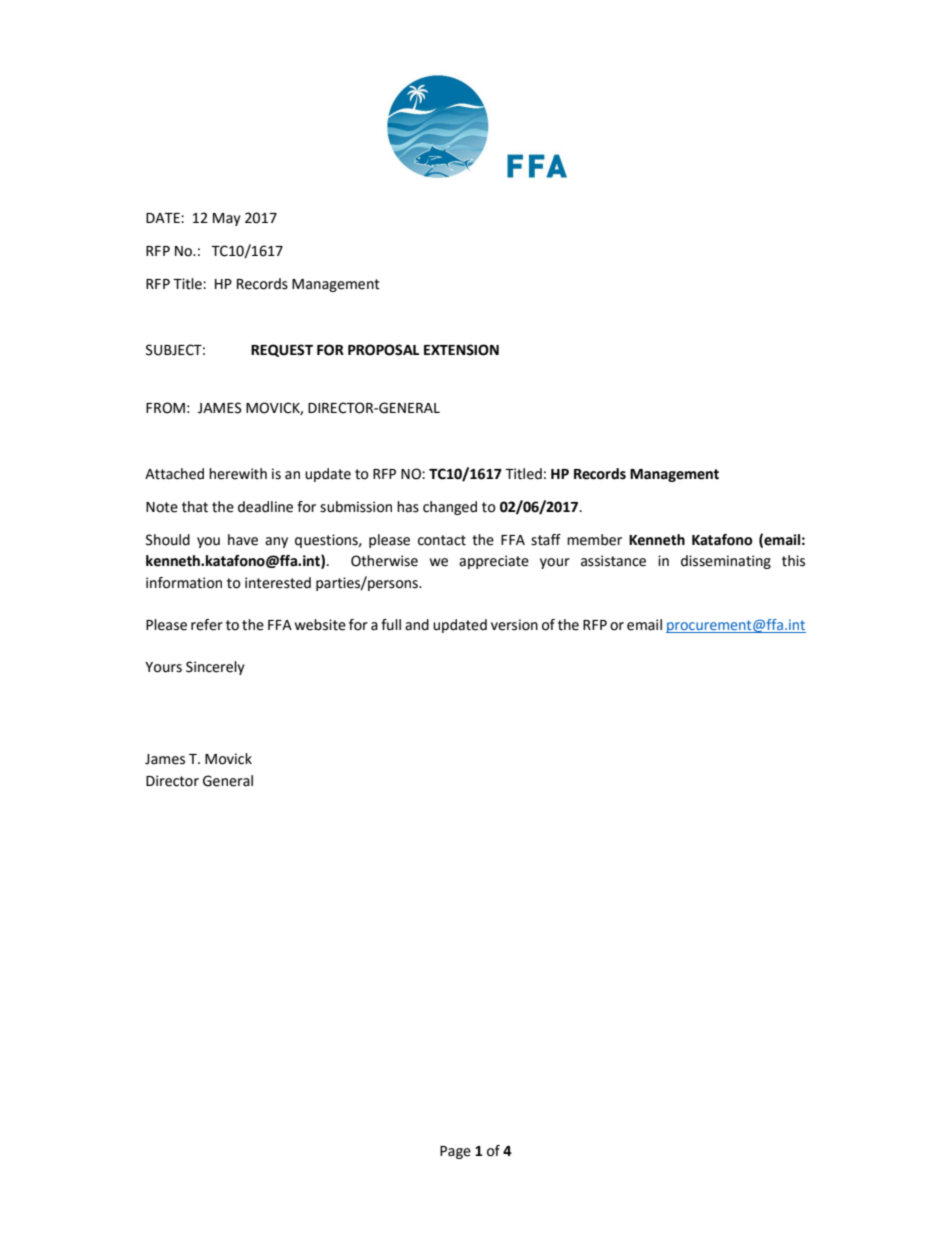  I want to click on appreciate, so click(494, 562).
